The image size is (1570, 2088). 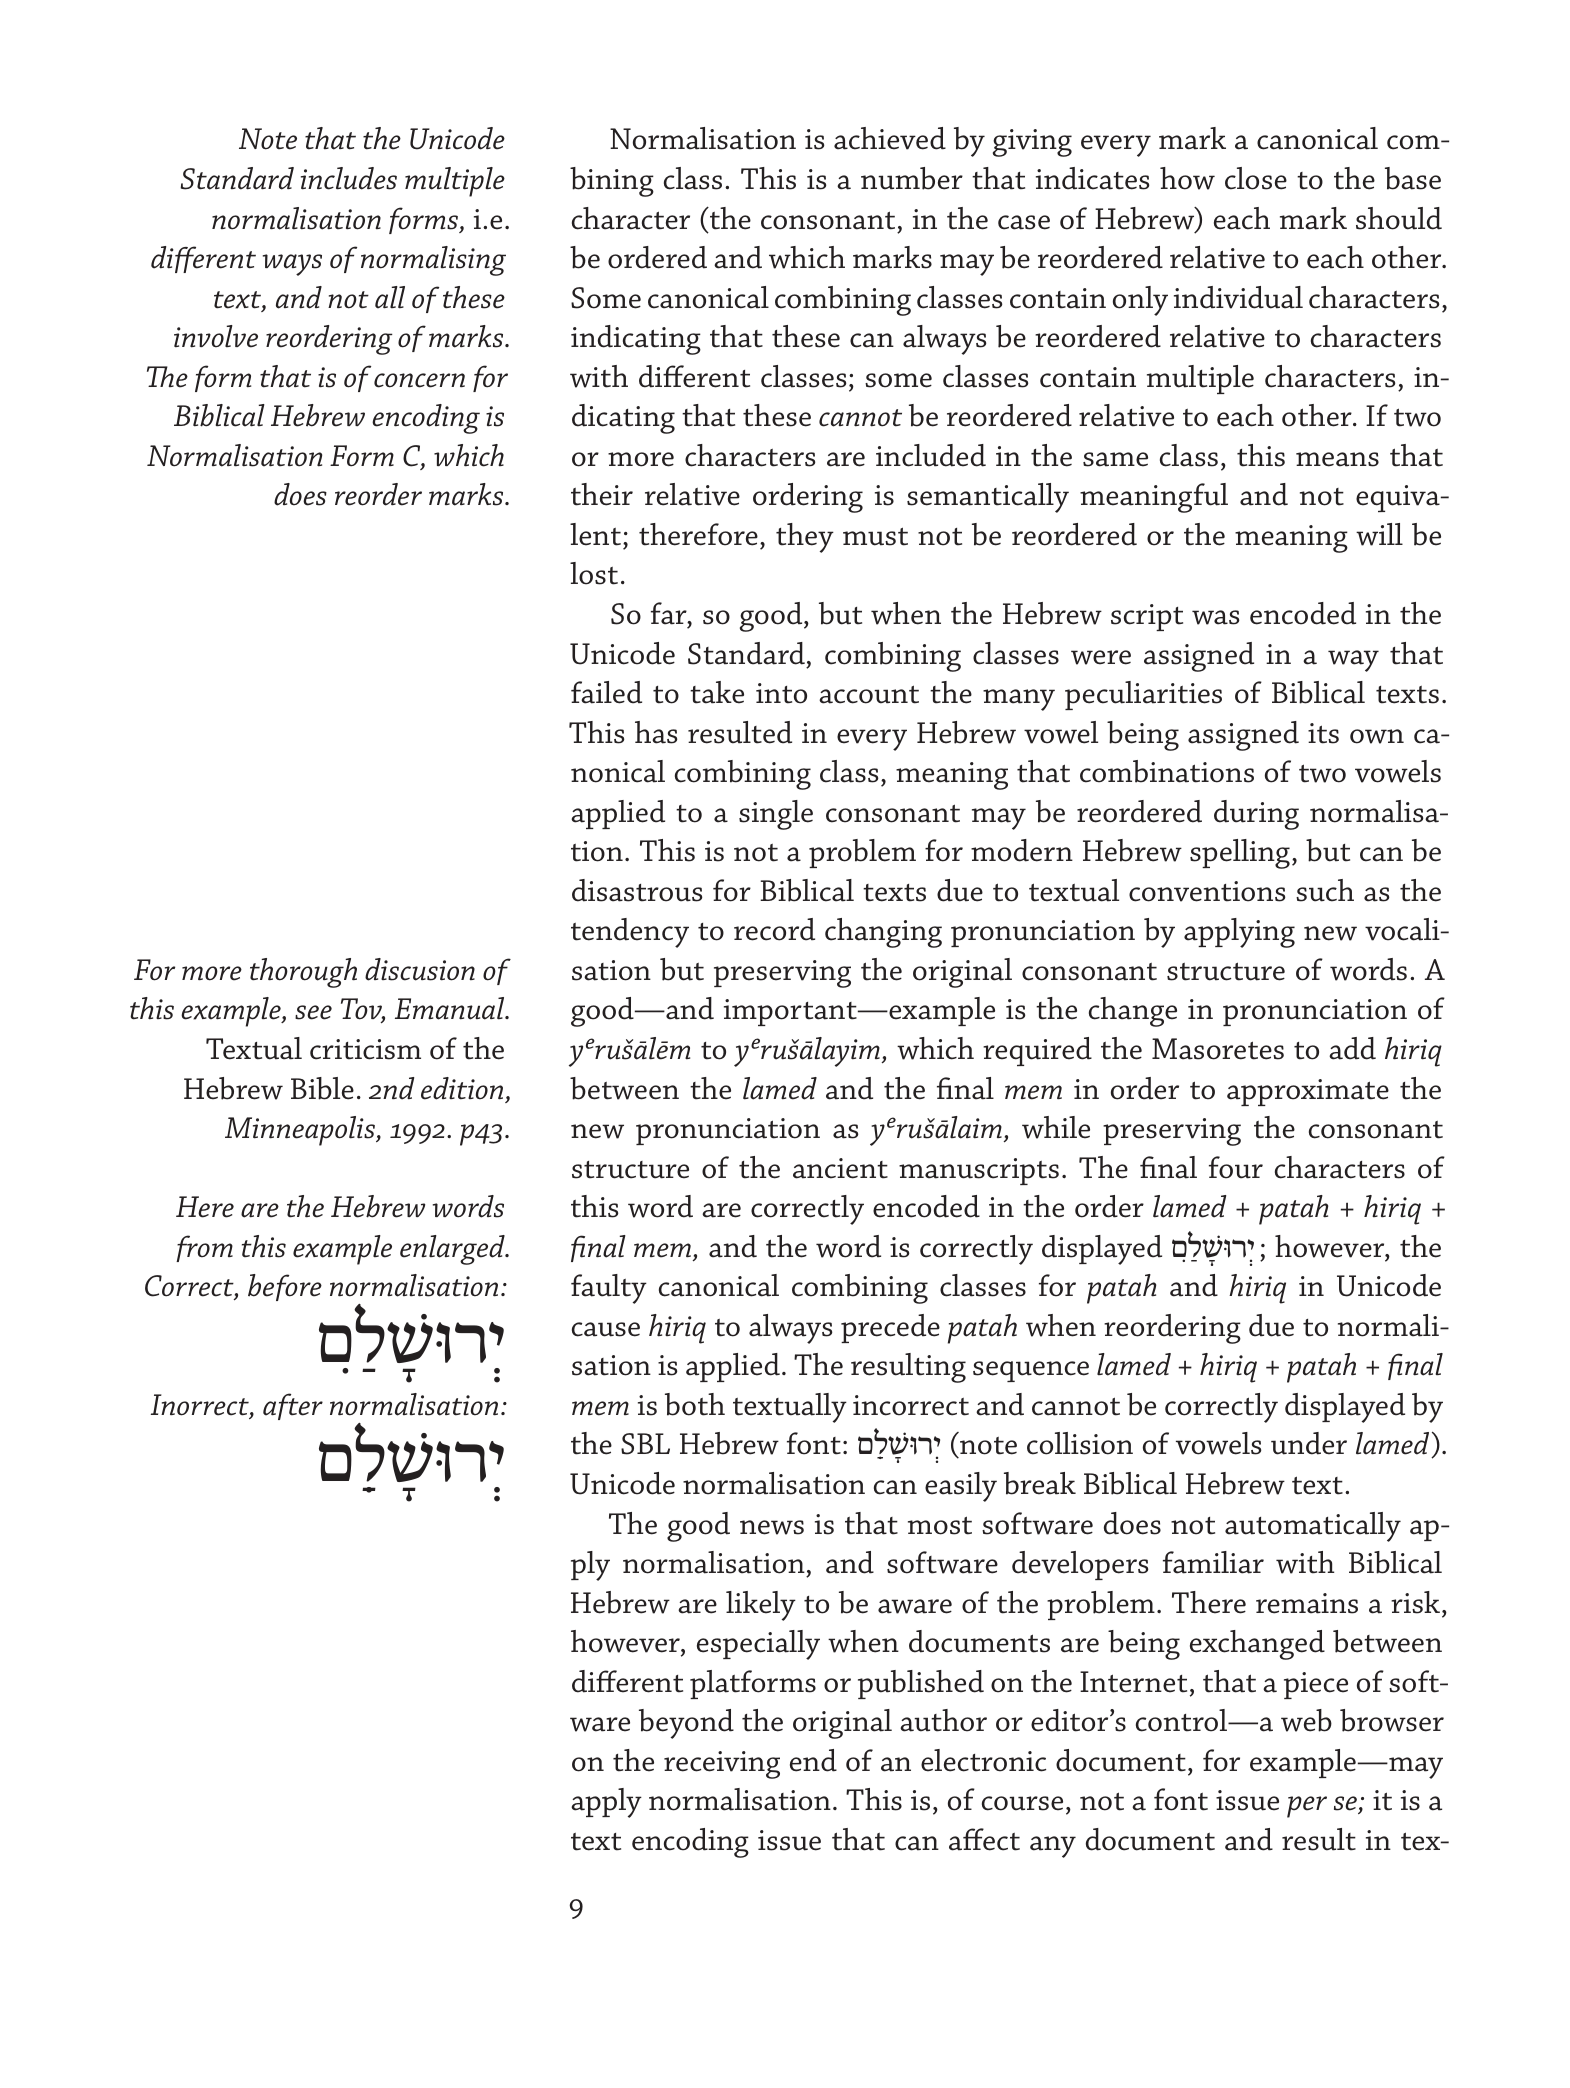 I want to click on ancient, so click(x=840, y=1168).
